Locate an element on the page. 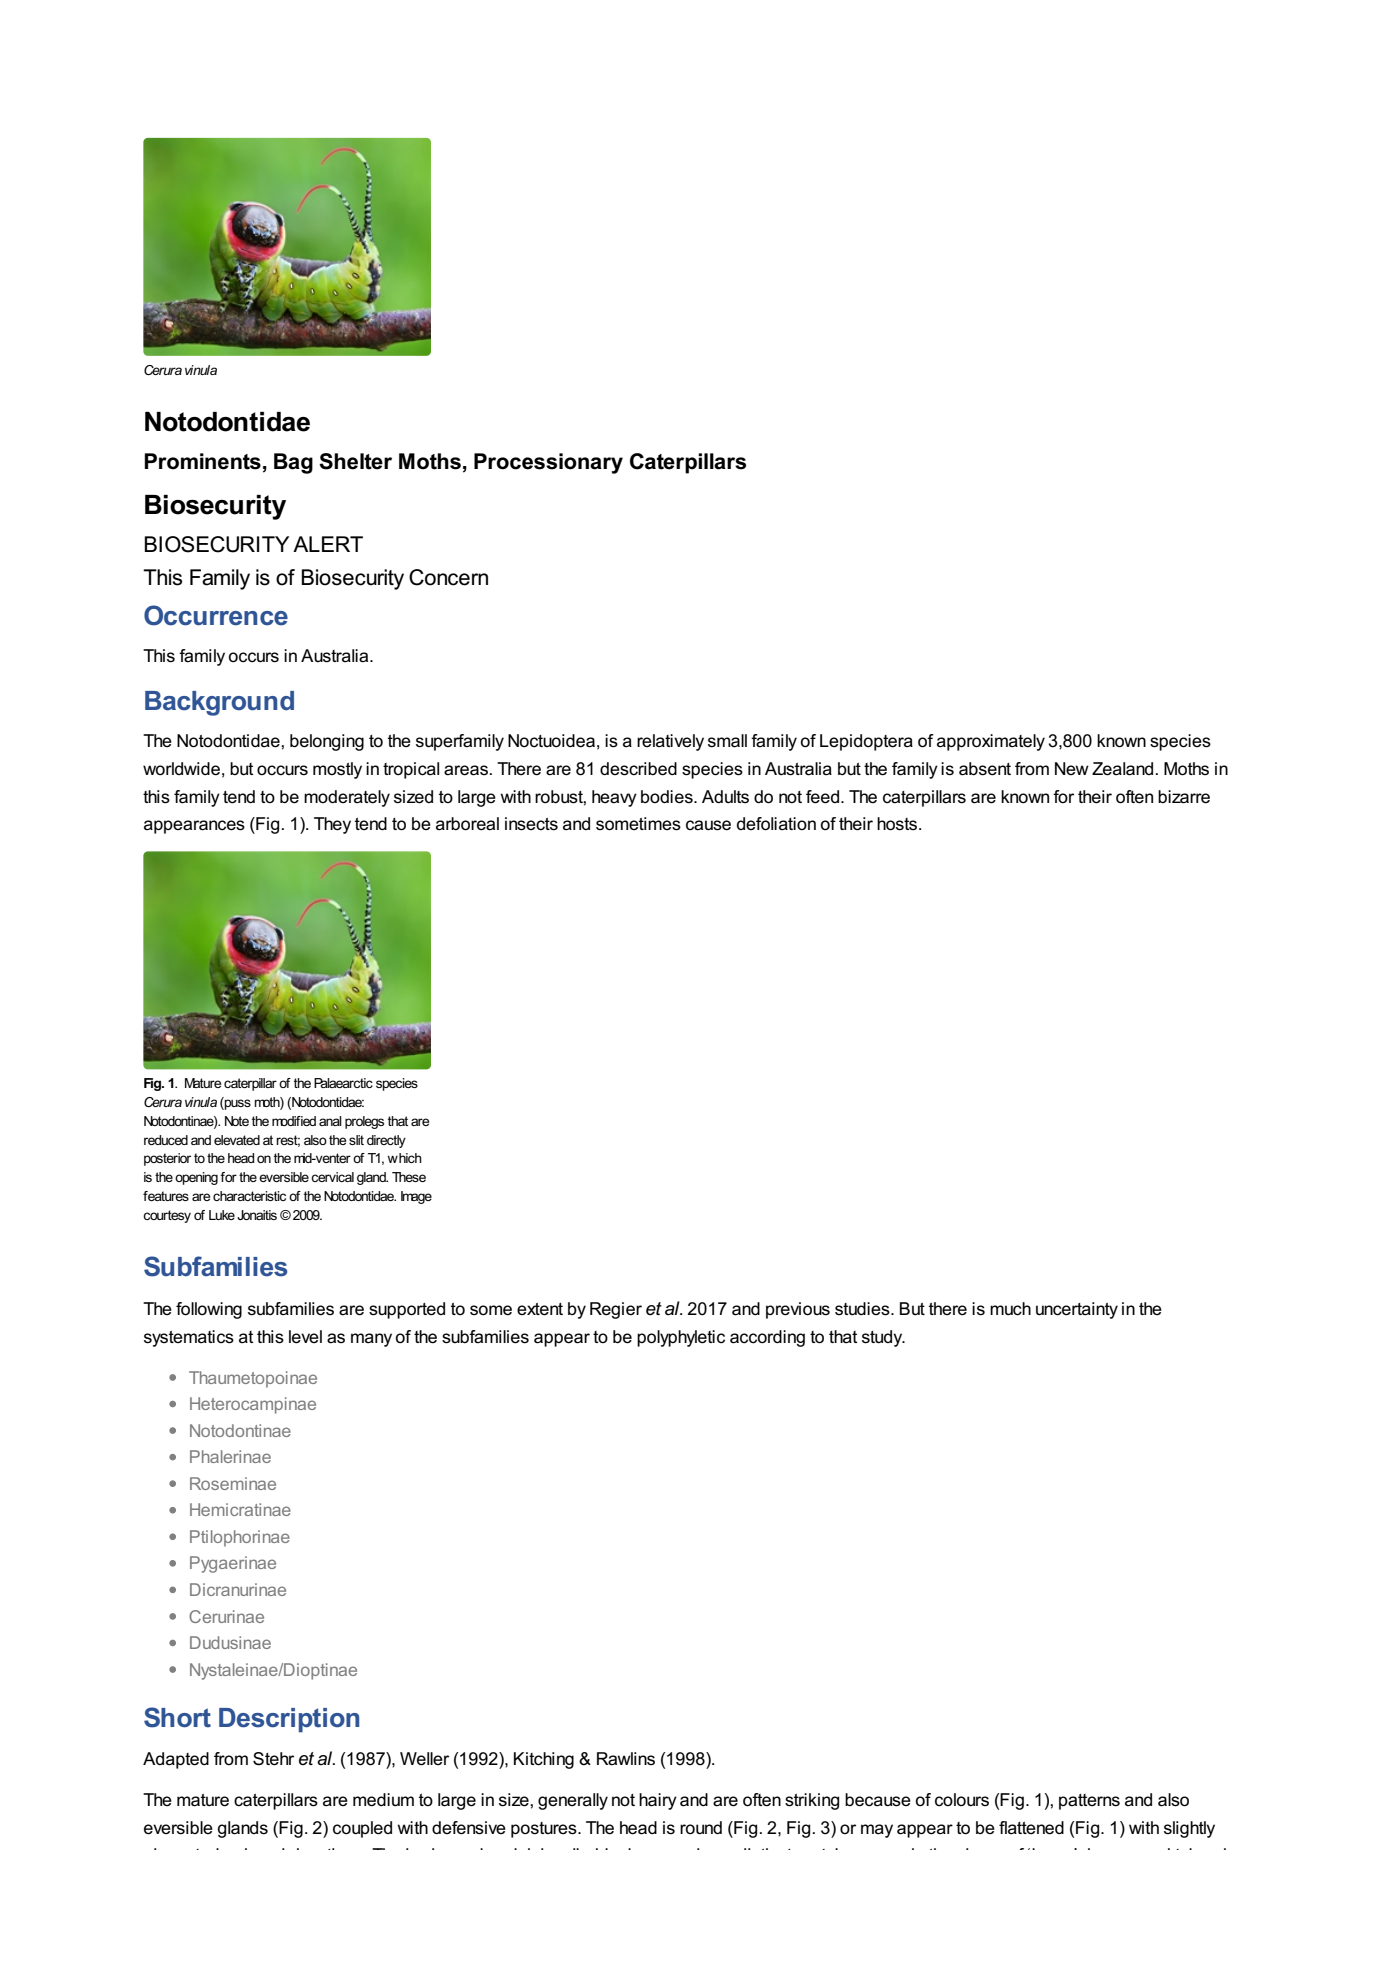 The width and height of the image is (1397, 1977). hairy is located at coordinates (658, 1801).
